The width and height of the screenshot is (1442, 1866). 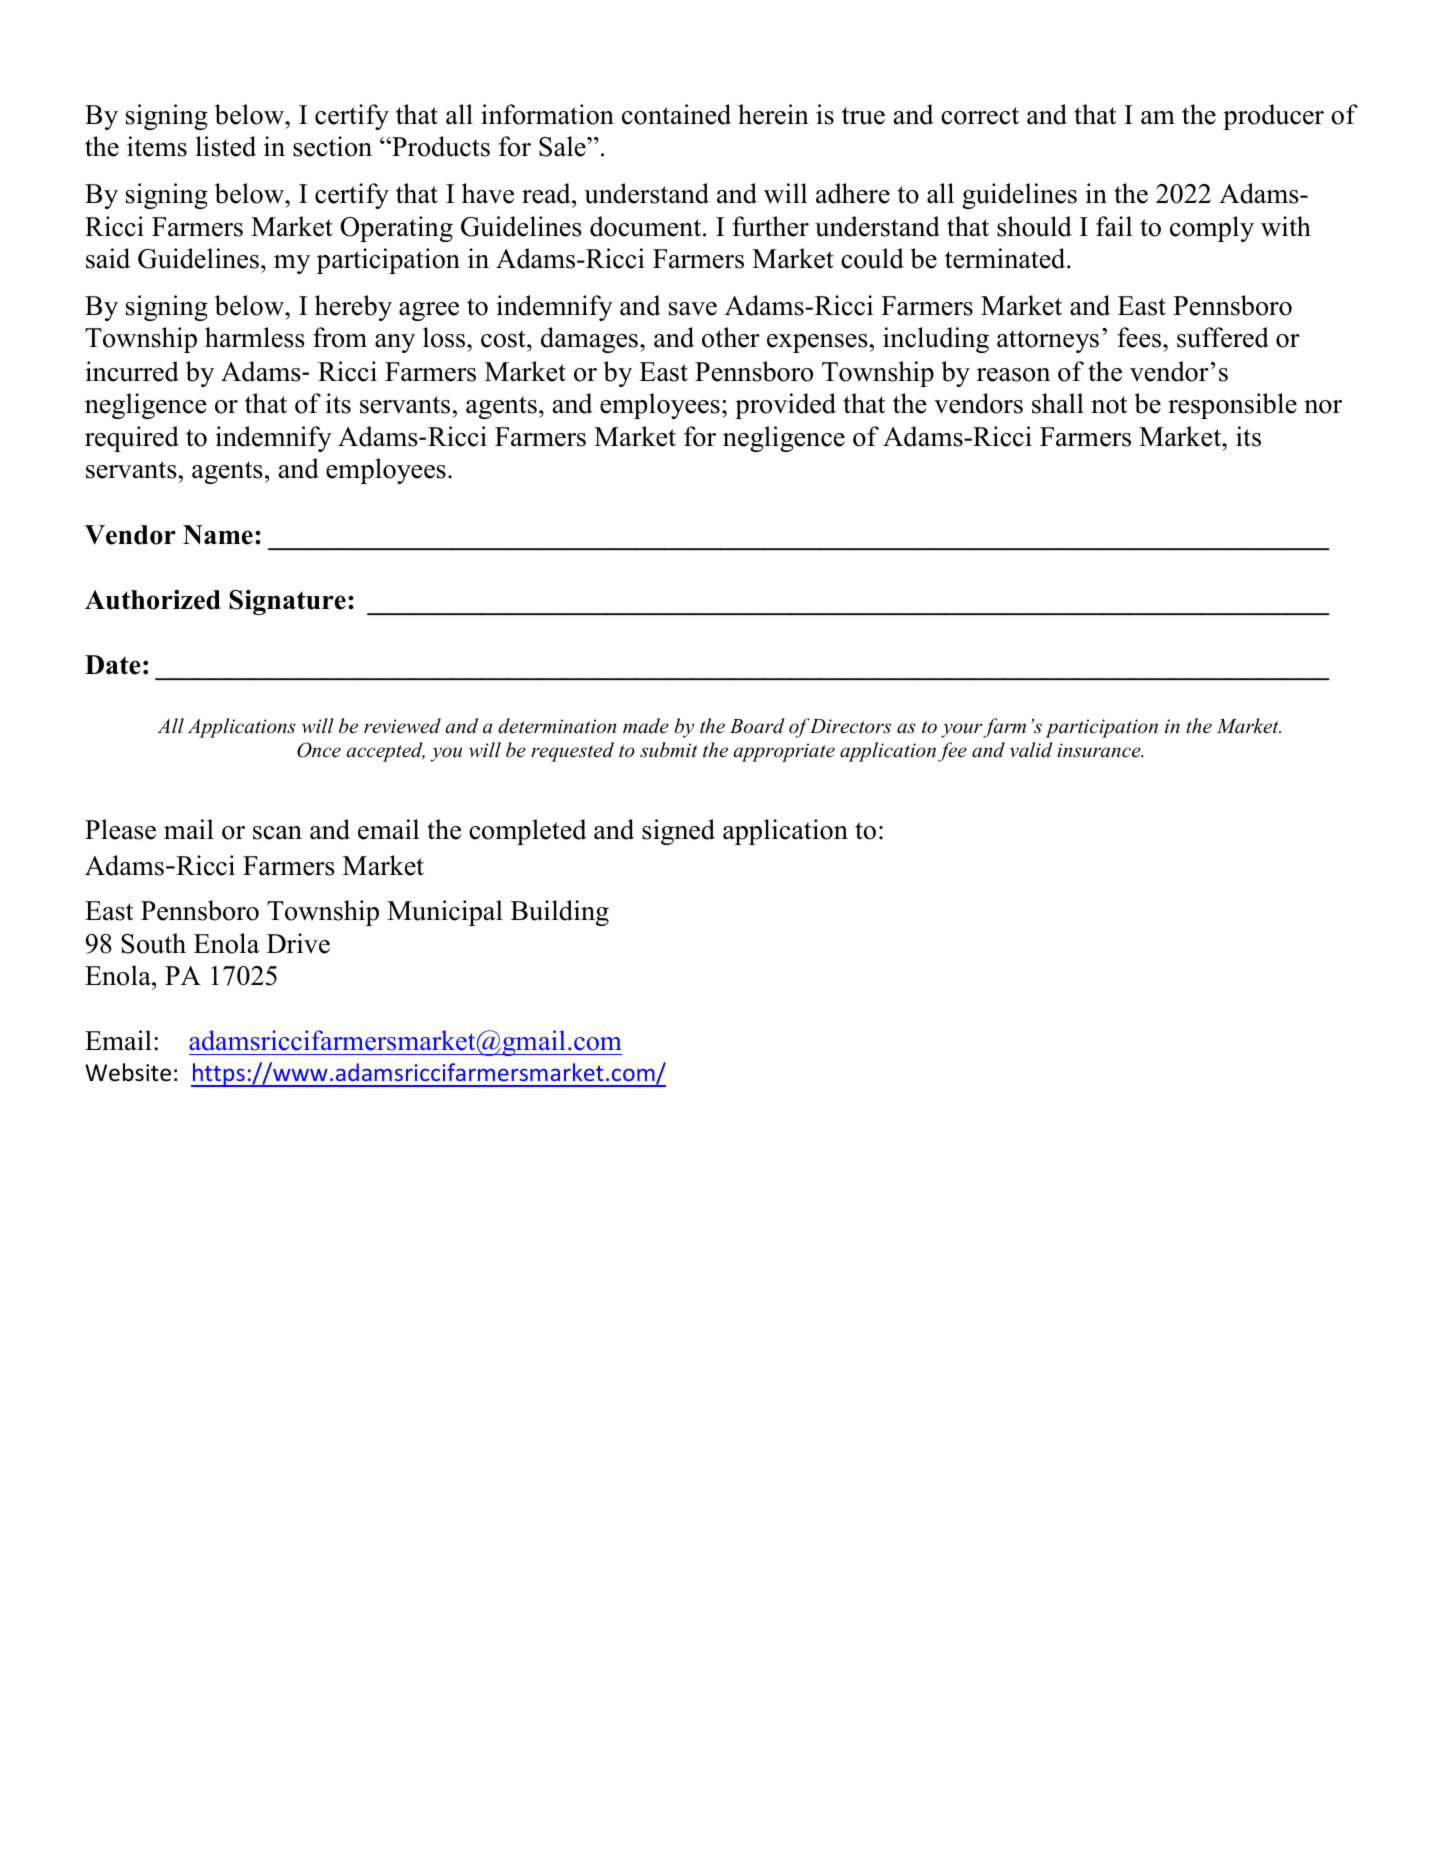 What do you see at coordinates (445, 913) in the screenshot?
I see `Municipal` at bounding box center [445, 913].
